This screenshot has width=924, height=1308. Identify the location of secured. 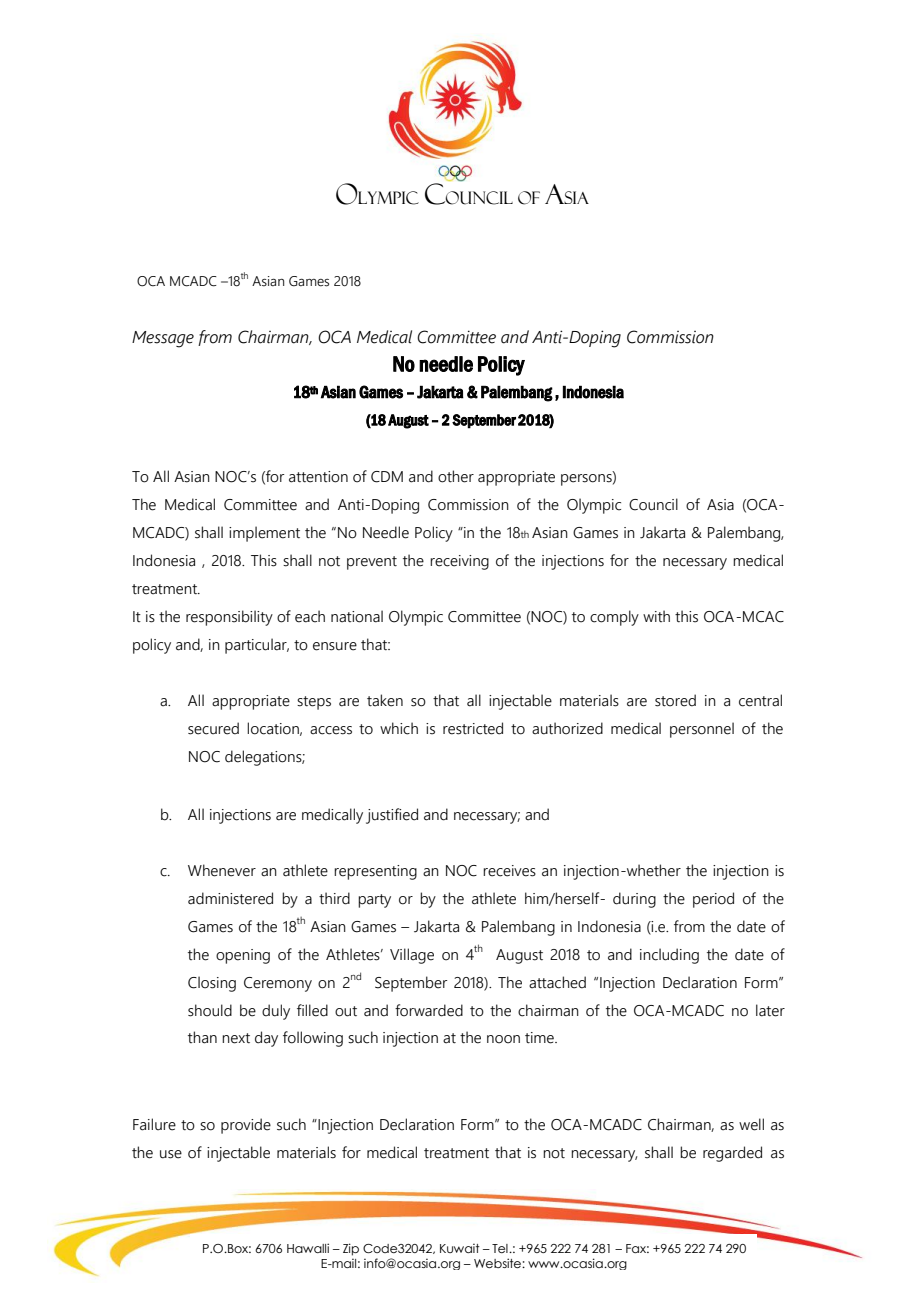
(213, 728).
